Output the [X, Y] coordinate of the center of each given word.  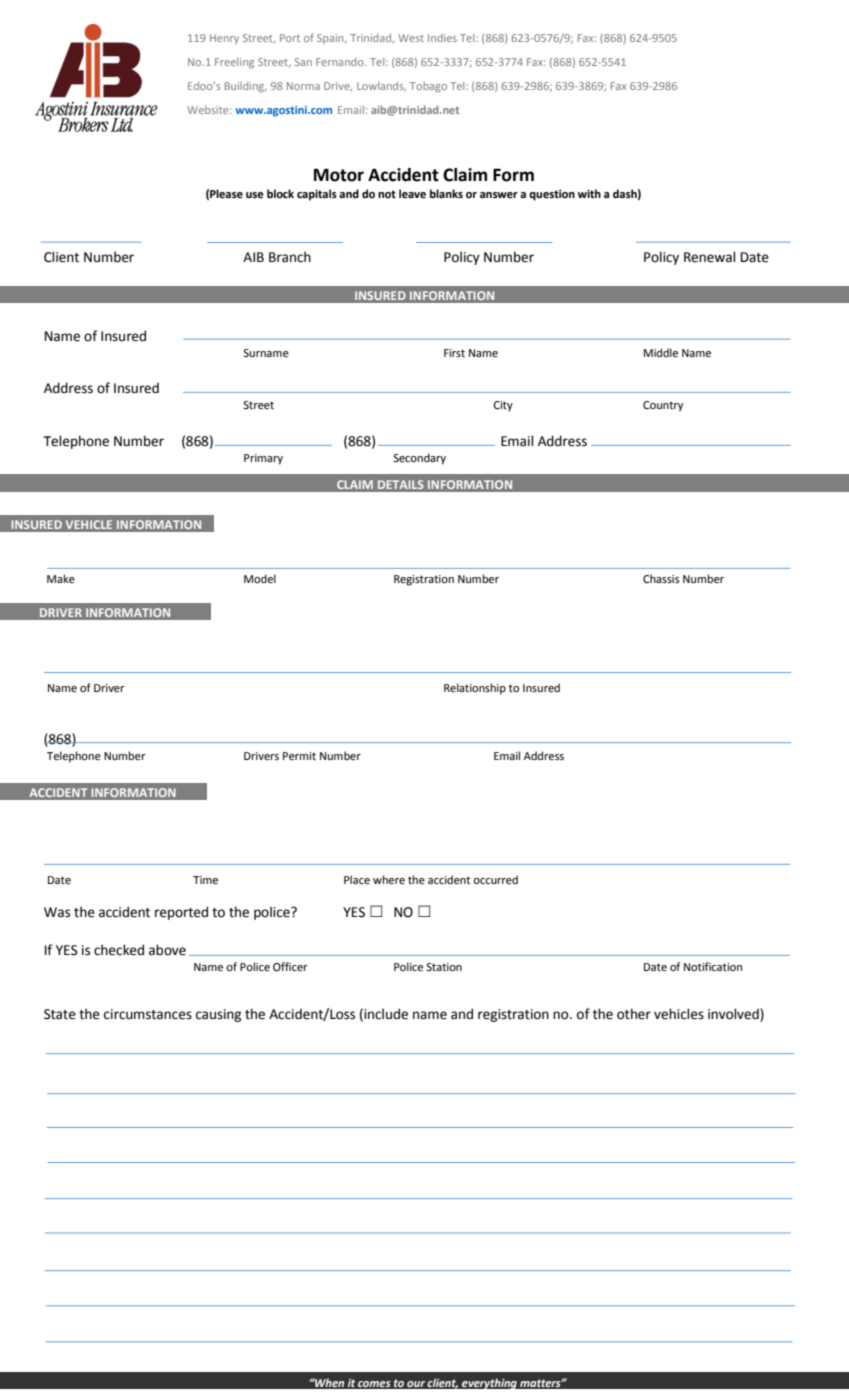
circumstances [148, 1014]
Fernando [341, 62]
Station [444, 967]
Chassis [661, 578]
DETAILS [401, 484]
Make [61, 578]
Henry [224, 39]
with [589, 193]
